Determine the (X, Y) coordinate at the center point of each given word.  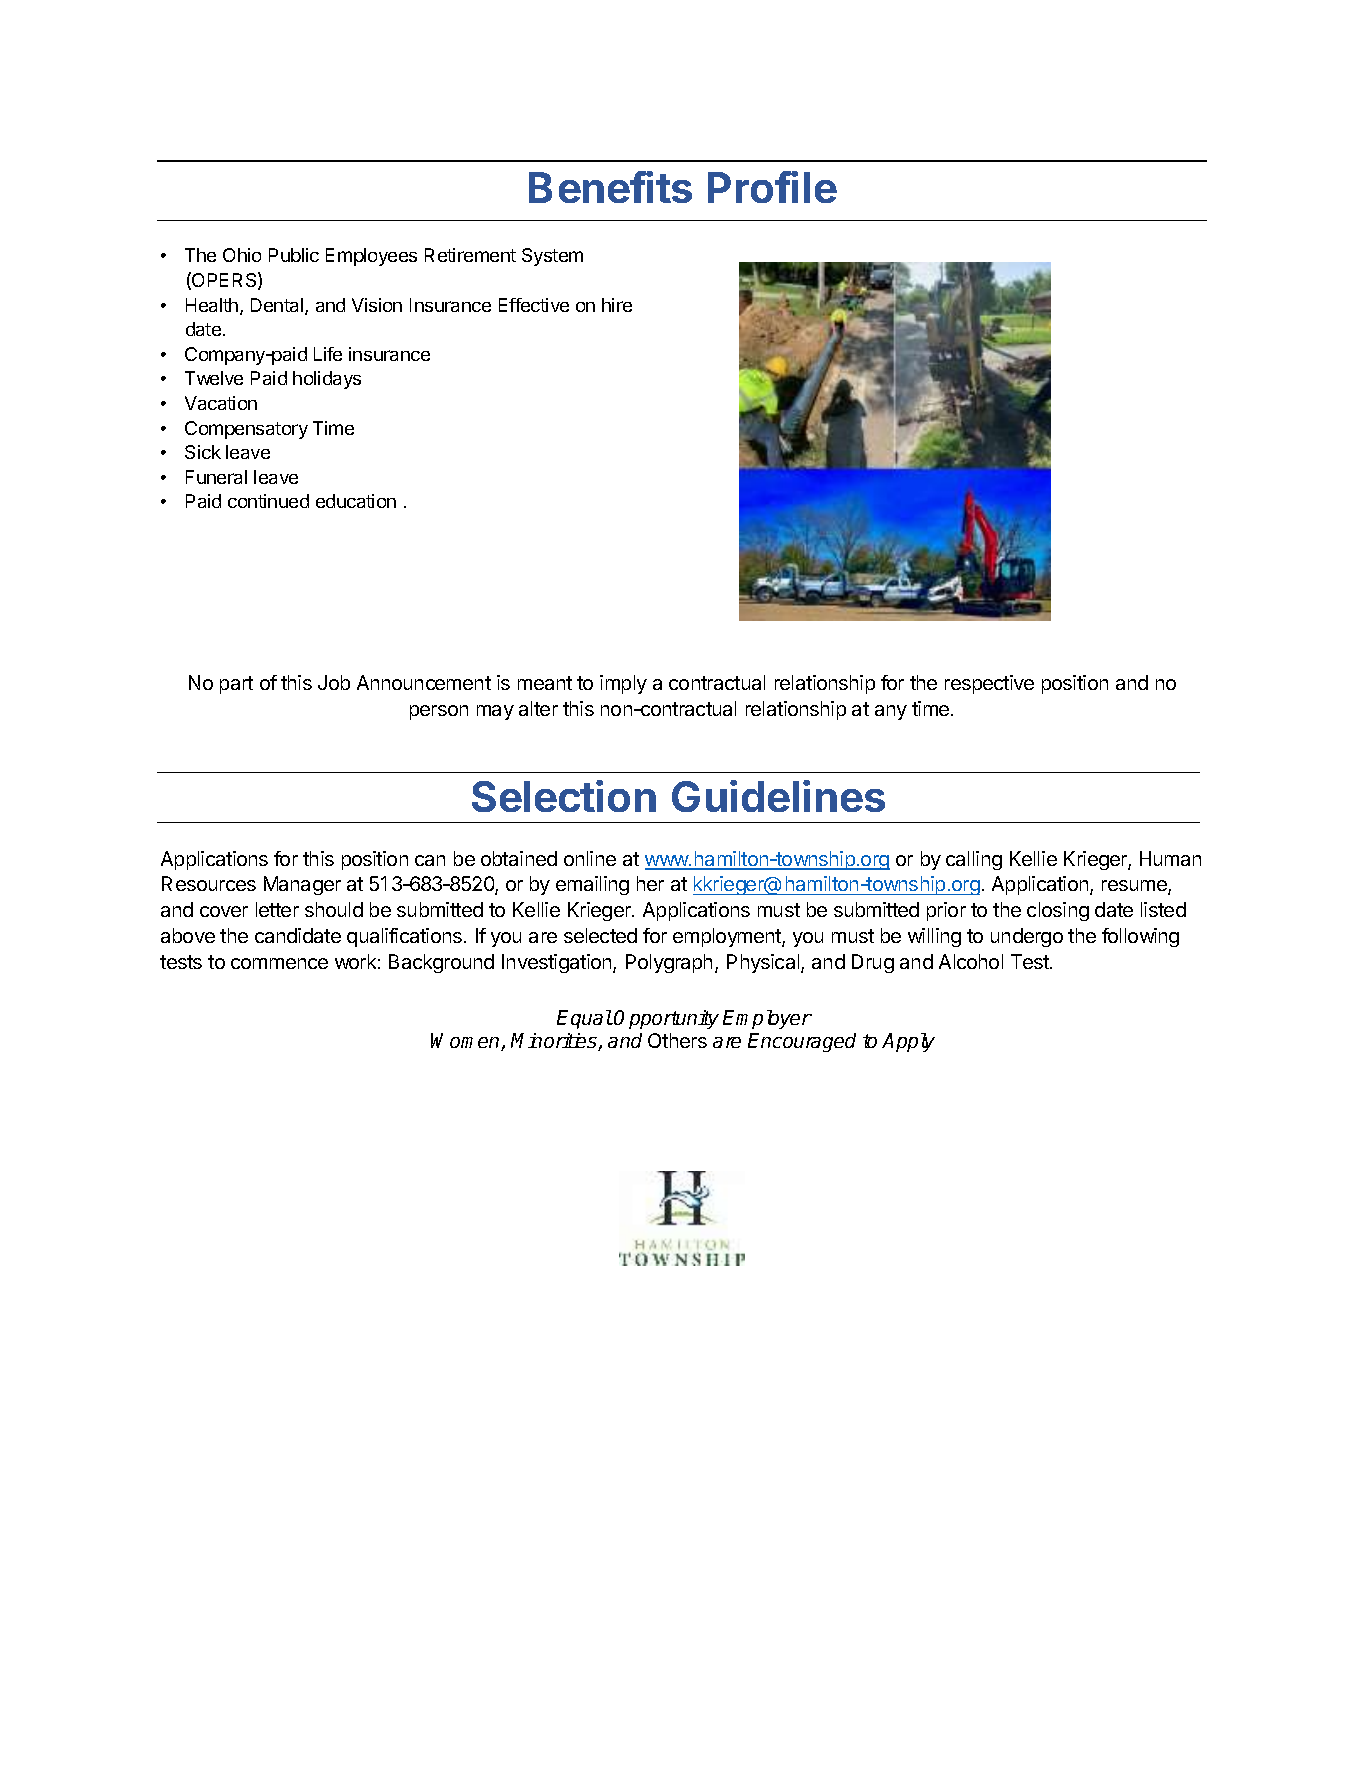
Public (294, 255)
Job (334, 682)
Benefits (610, 187)
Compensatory (246, 430)
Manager (302, 885)
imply (623, 684)
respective (989, 684)
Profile (772, 187)
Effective (534, 305)
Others (677, 1040)
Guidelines (778, 796)
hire (617, 305)
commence (279, 963)
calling (974, 860)
